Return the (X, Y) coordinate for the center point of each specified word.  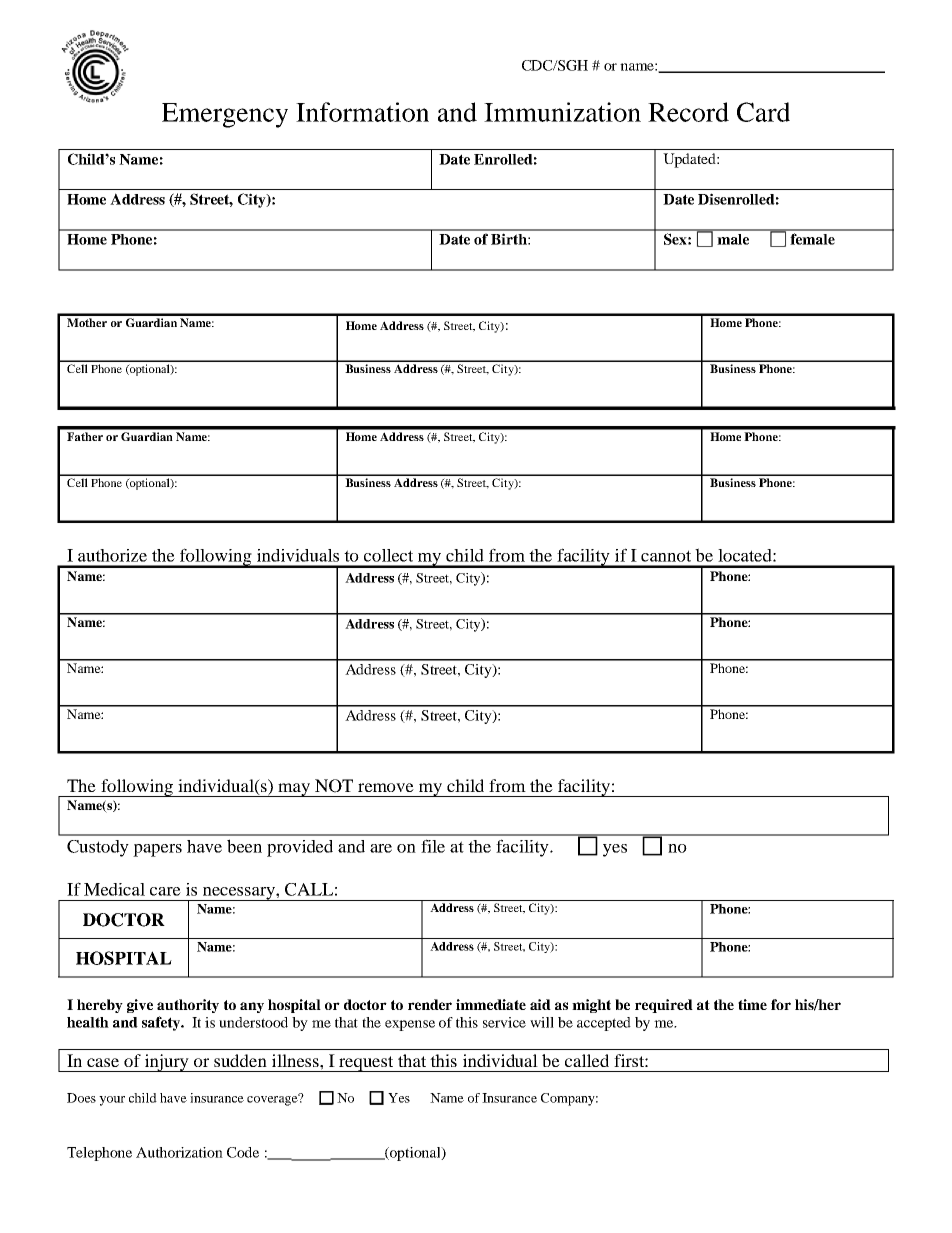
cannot (666, 556)
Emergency (225, 115)
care (165, 891)
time (752, 1004)
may (294, 790)
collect (388, 555)
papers (157, 850)
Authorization (179, 1152)
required (664, 1006)
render (430, 1004)
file (433, 846)
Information (362, 112)
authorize (112, 555)
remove (386, 787)
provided (300, 848)
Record (688, 112)
